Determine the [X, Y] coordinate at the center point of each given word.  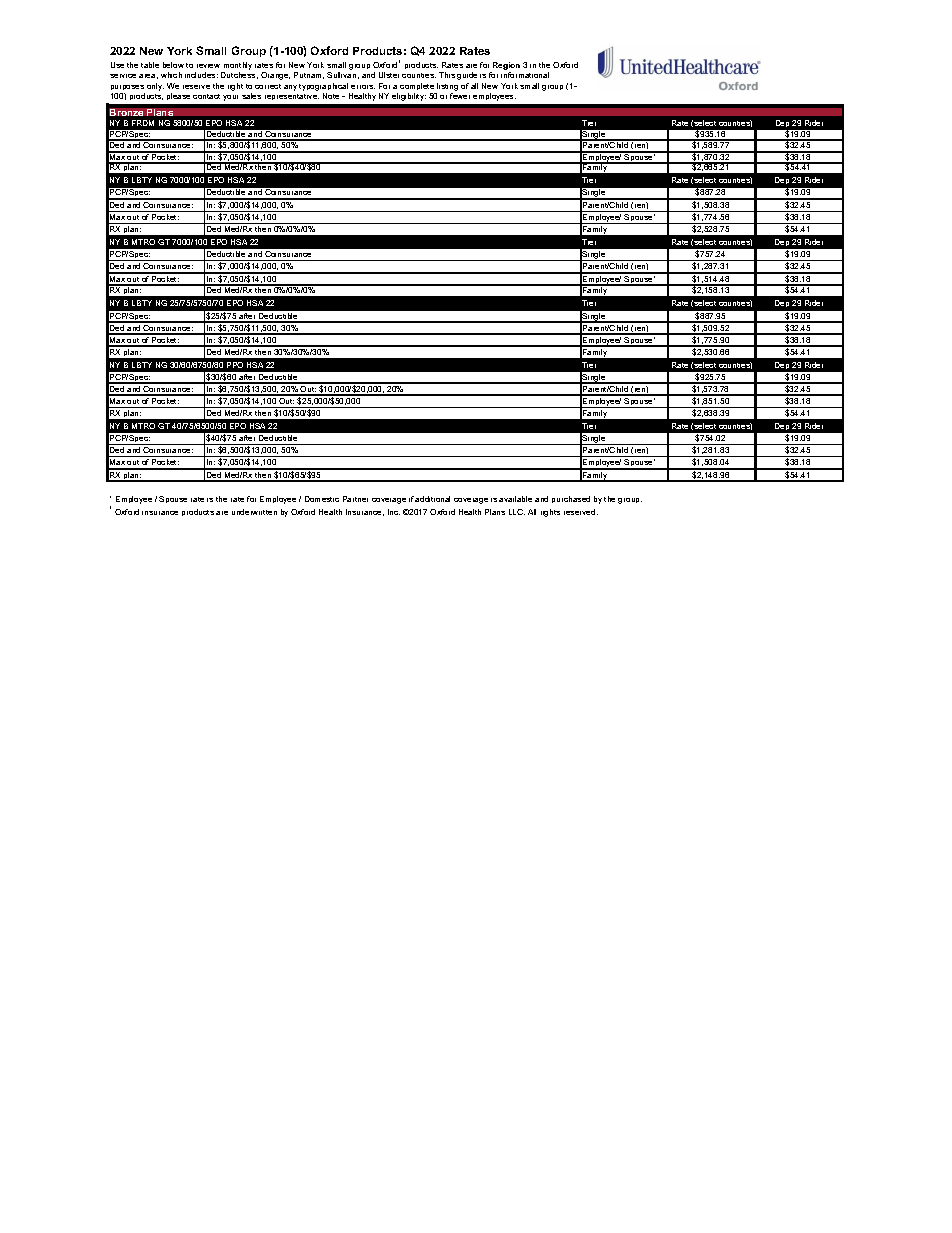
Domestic [322, 499]
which [171, 75]
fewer [460, 96]
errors [363, 87]
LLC [517, 512]
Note [333, 96]
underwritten [254, 512]
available [515, 499]
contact [206, 96]
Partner [355, 499]
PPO [235, 365]
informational [525, 75]
